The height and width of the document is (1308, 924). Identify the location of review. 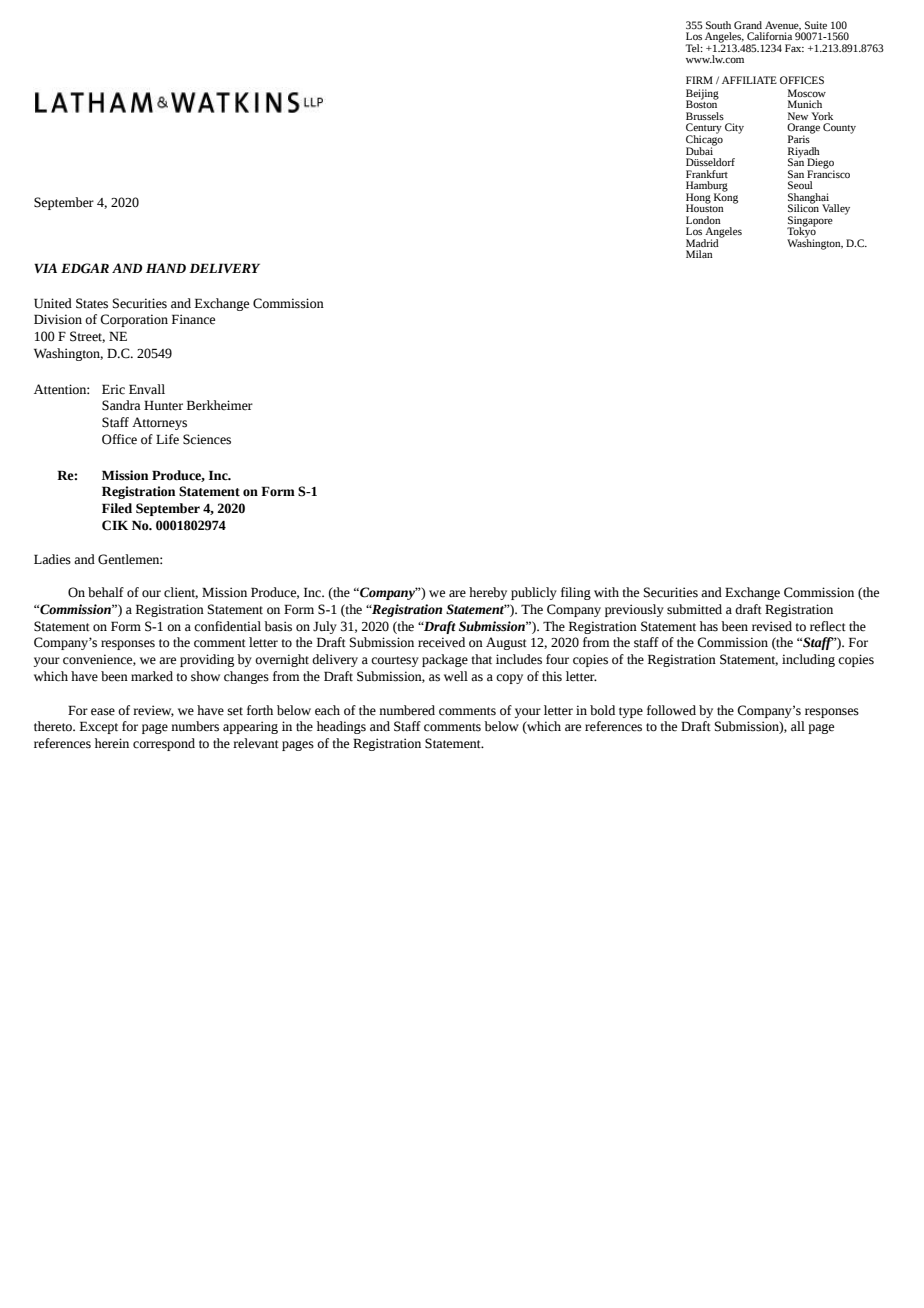
(153, 711).
